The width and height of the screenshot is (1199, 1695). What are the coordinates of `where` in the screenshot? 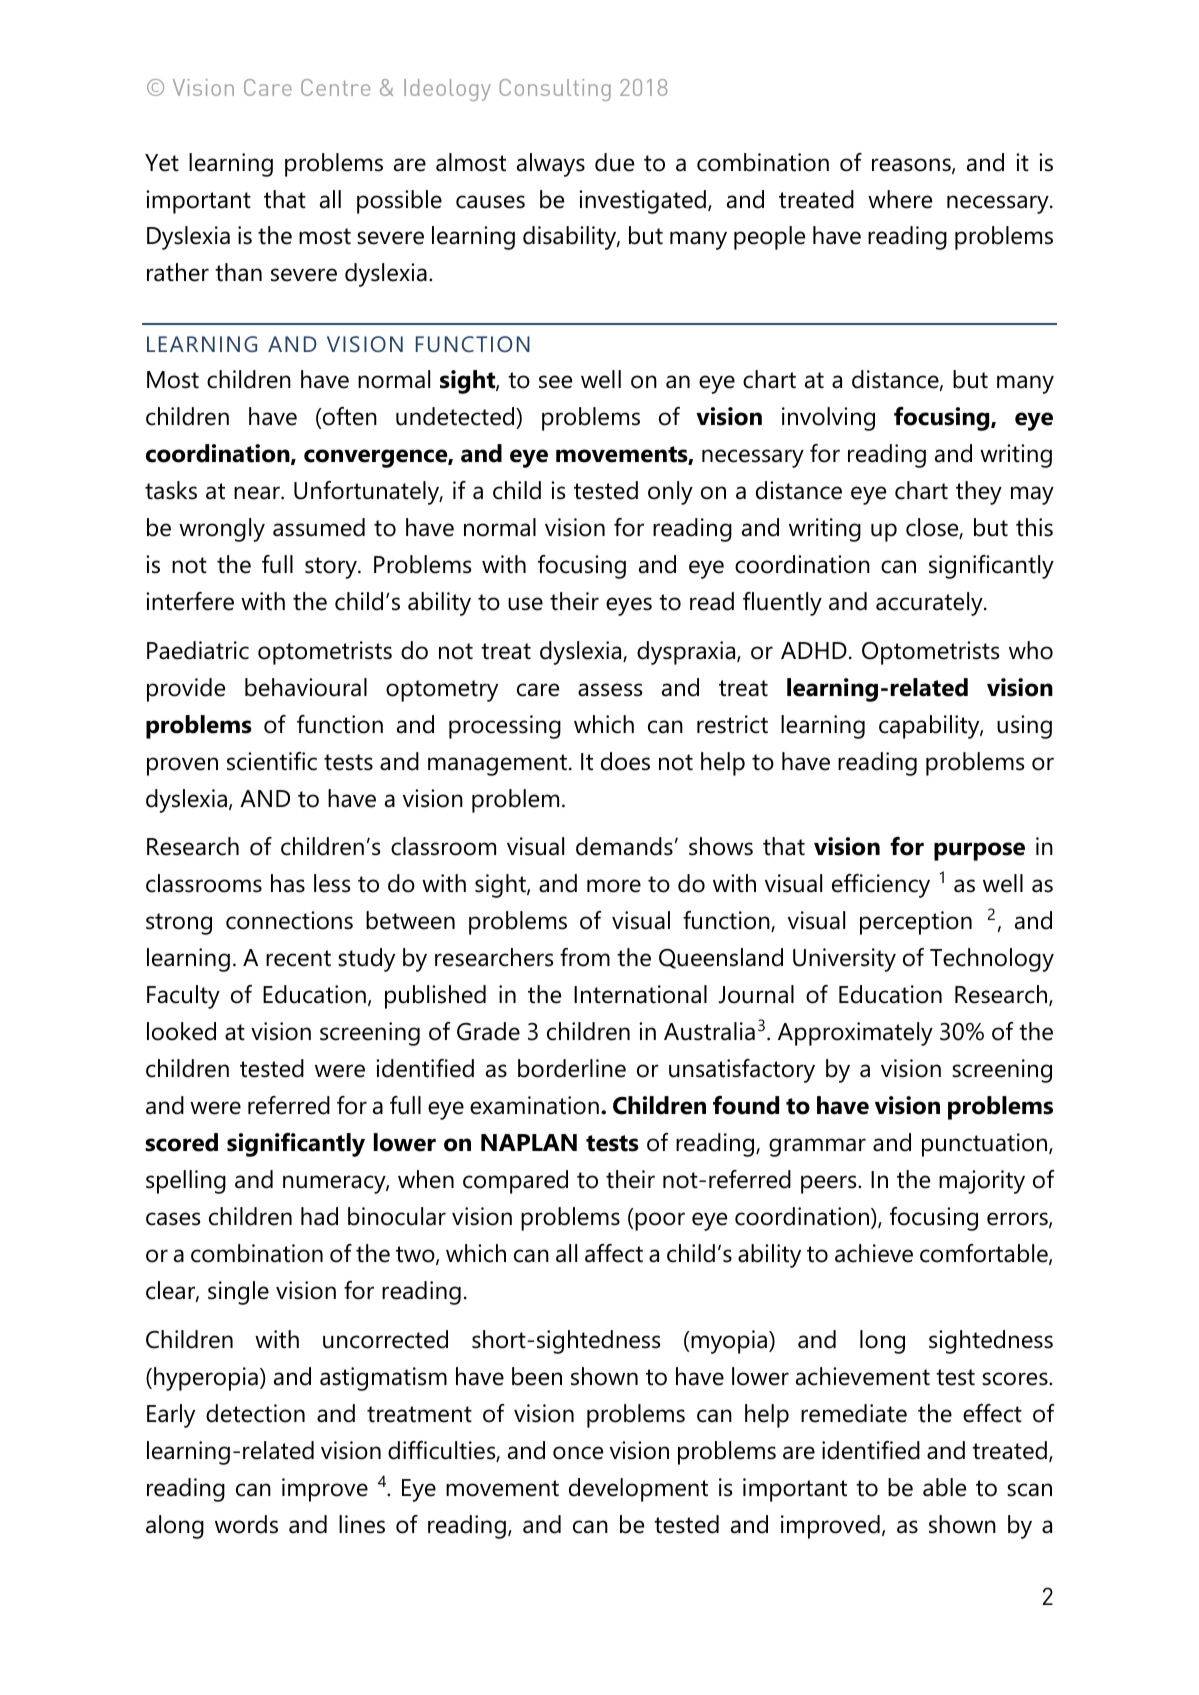 It's located at (900, 199).
